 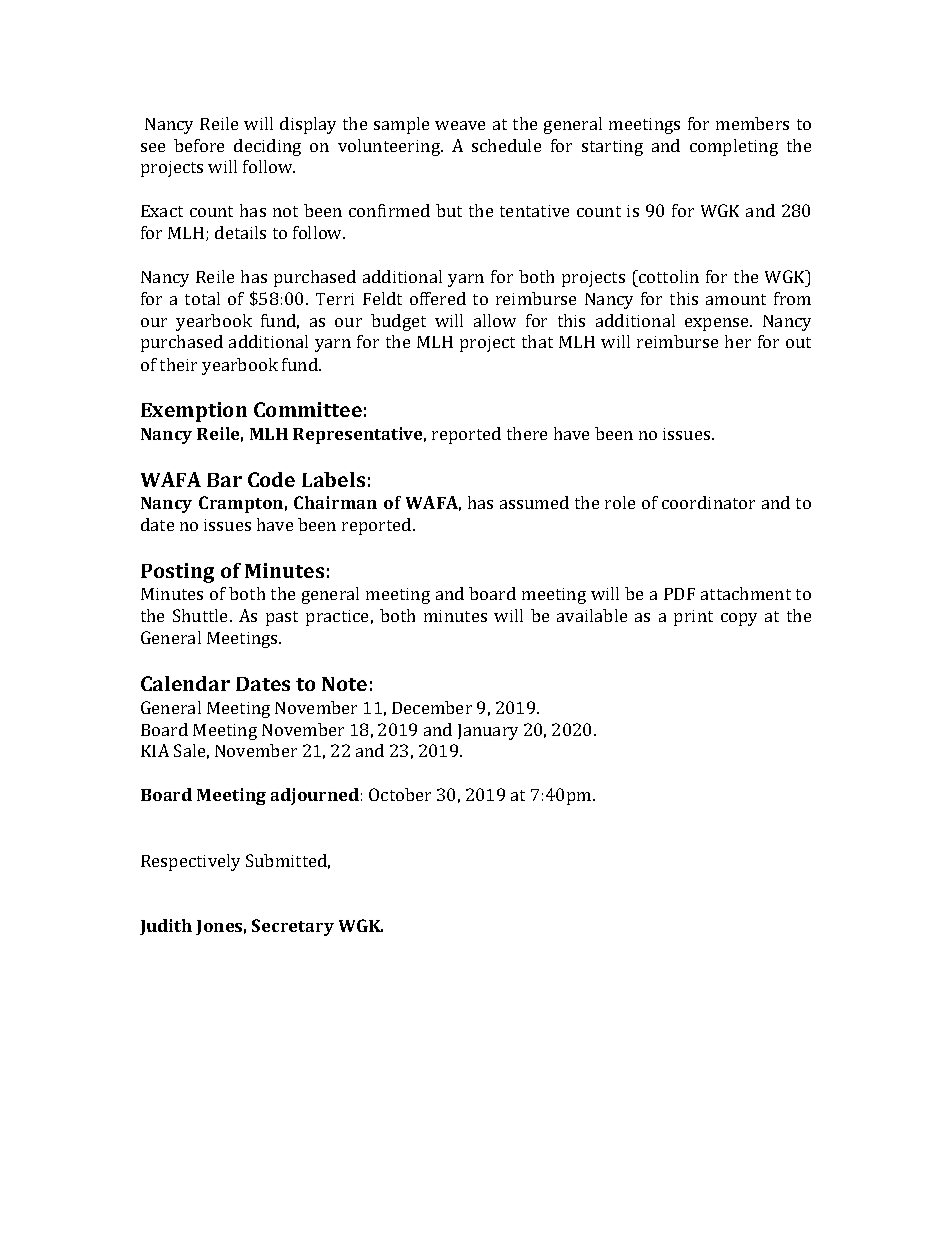 What do you see at coordinates (224, 480) in the screenshot?
I see `Bar` at bounding box center [224, 480].
